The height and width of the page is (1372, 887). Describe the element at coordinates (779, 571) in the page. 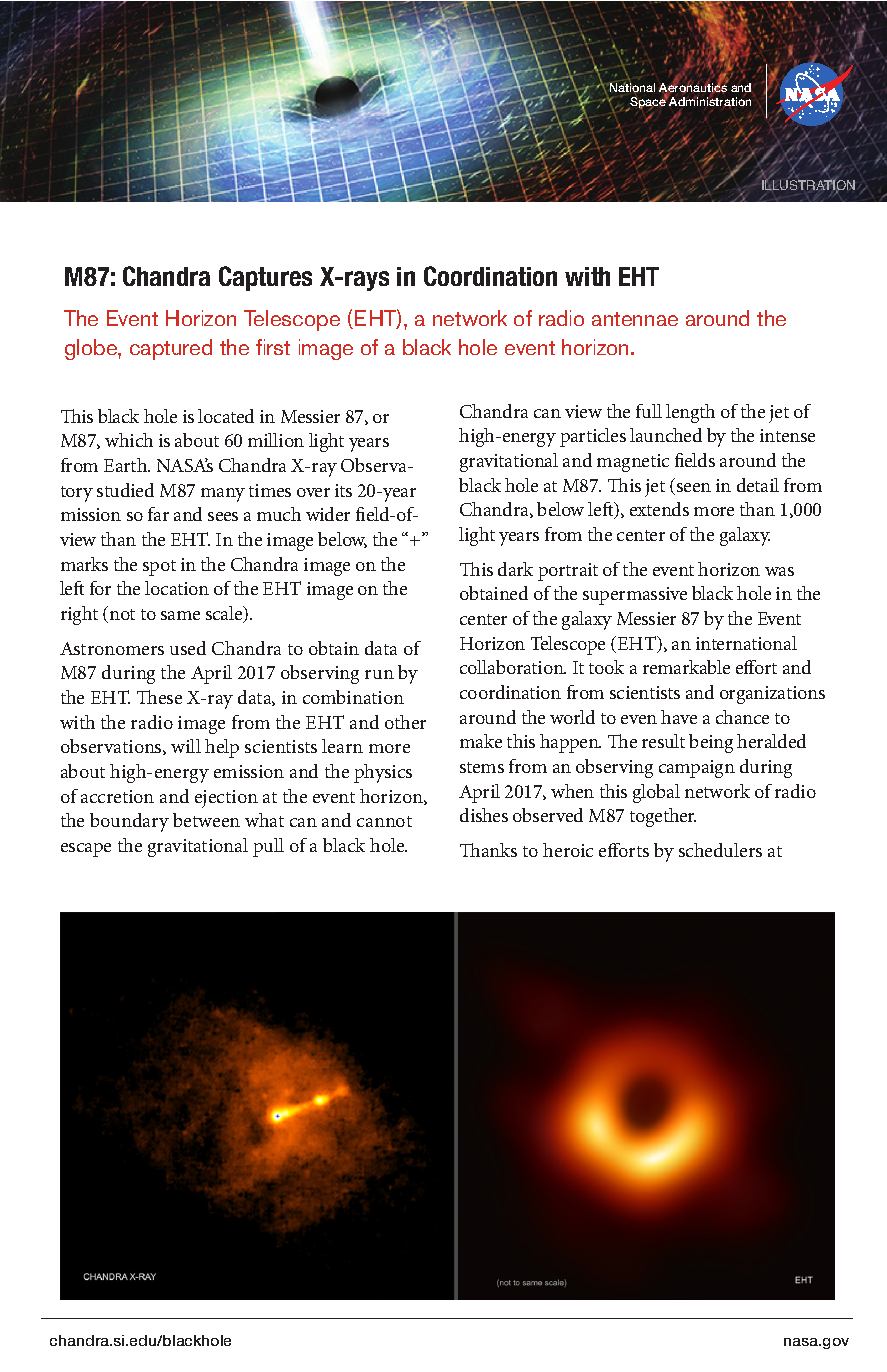

I see `was` at that location.
